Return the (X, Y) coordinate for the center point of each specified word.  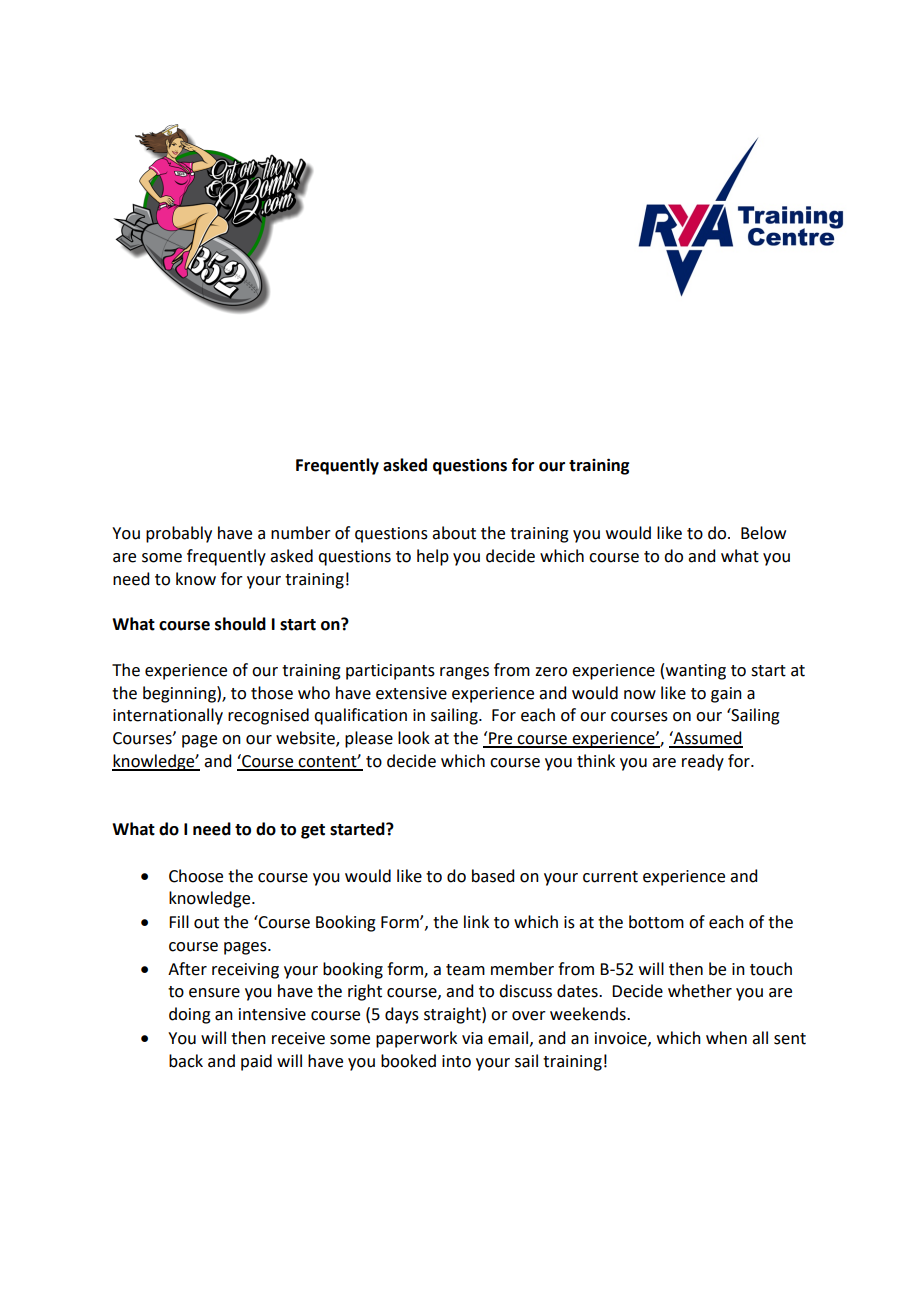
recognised (268, 716)
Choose (196, 876)
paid (256, 1062)
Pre (501, 739)
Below (763, 533)
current (610, 877)
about (454, 533)
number (301, 533)
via (472, 1038)
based (493, 876)
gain (726, 695)
